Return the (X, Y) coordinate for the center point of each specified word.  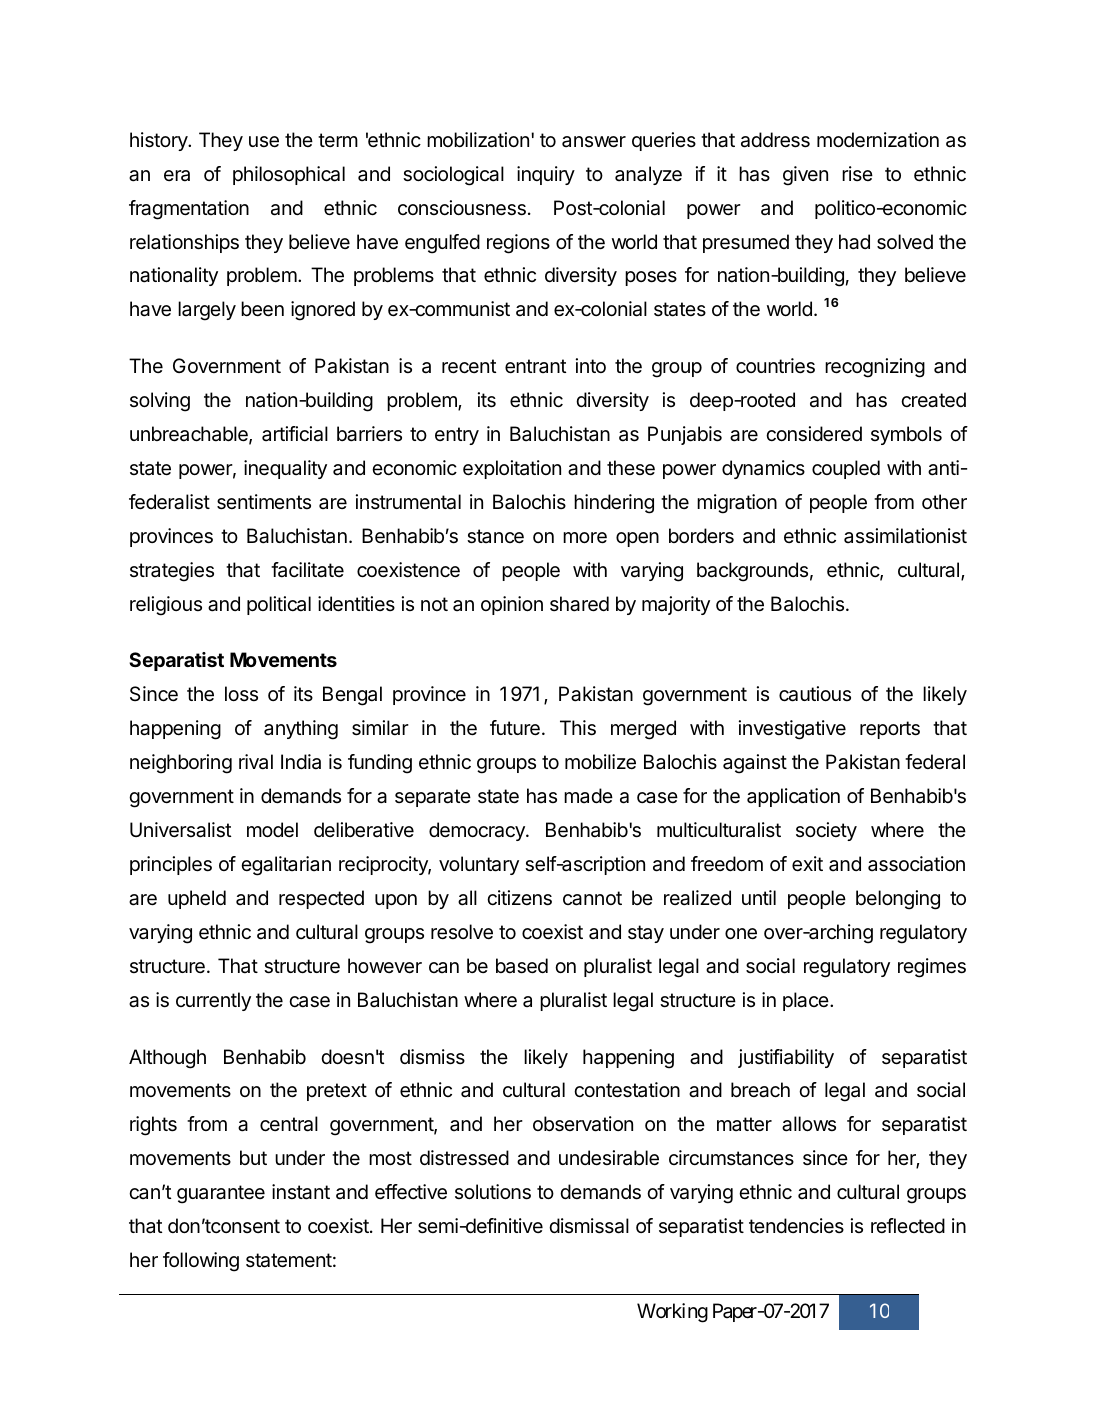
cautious (815, 694)
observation (583, 1124)
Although (167, 1059)
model (272, 830)
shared (579, 604)
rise (857, 173)
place (807, 1001)
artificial (295, 434)
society (826, 831)
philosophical (289, 175)
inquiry (546, 175)
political (279, 605)
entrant (535, 366)
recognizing (875, 368)
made (588, 795)
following (201, 1262)
